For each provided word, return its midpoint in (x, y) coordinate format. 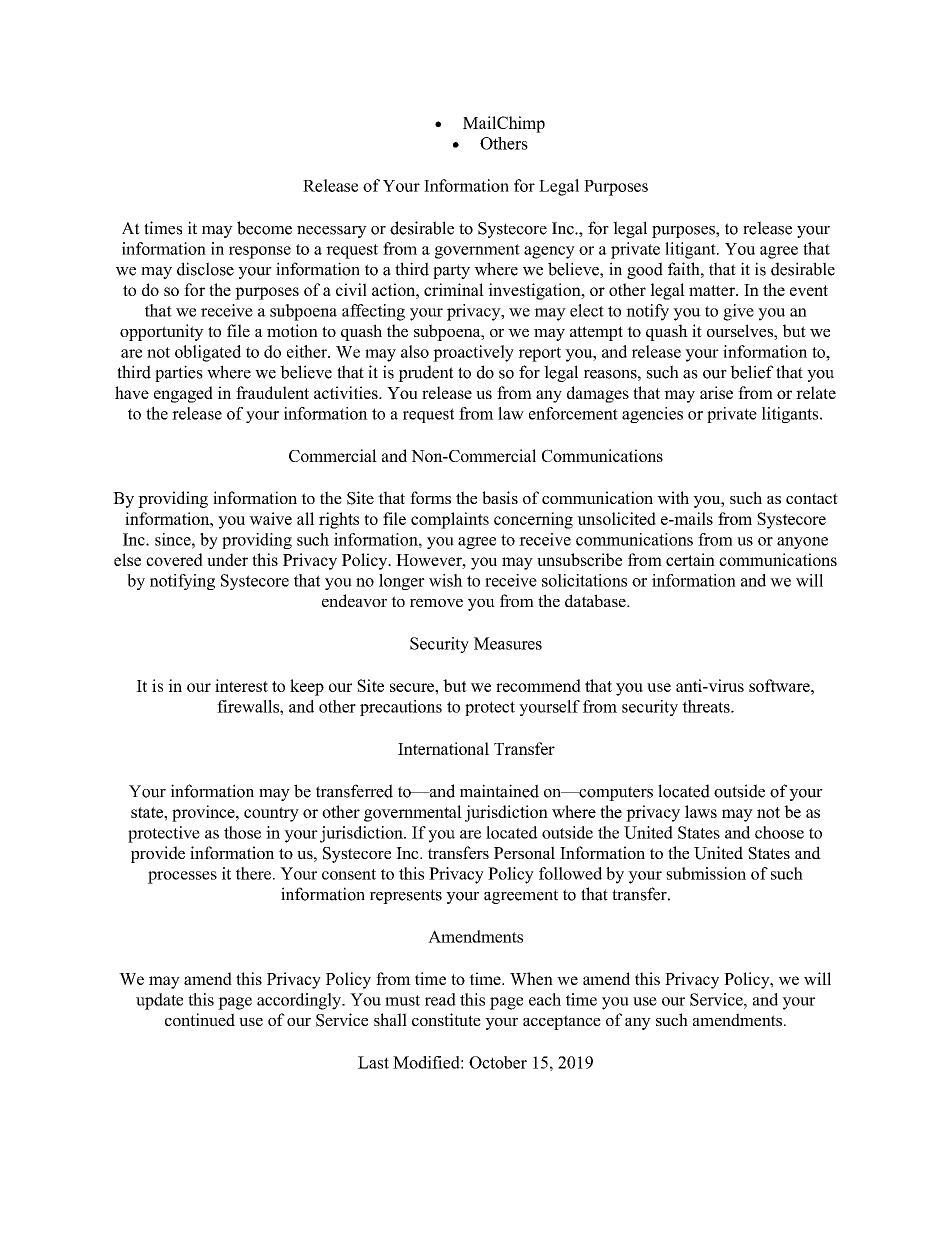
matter (713, 290)
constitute (446, 1019)
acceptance (562, 1022)
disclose (205, 269)
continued (200, 1019)
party (451, 271)
